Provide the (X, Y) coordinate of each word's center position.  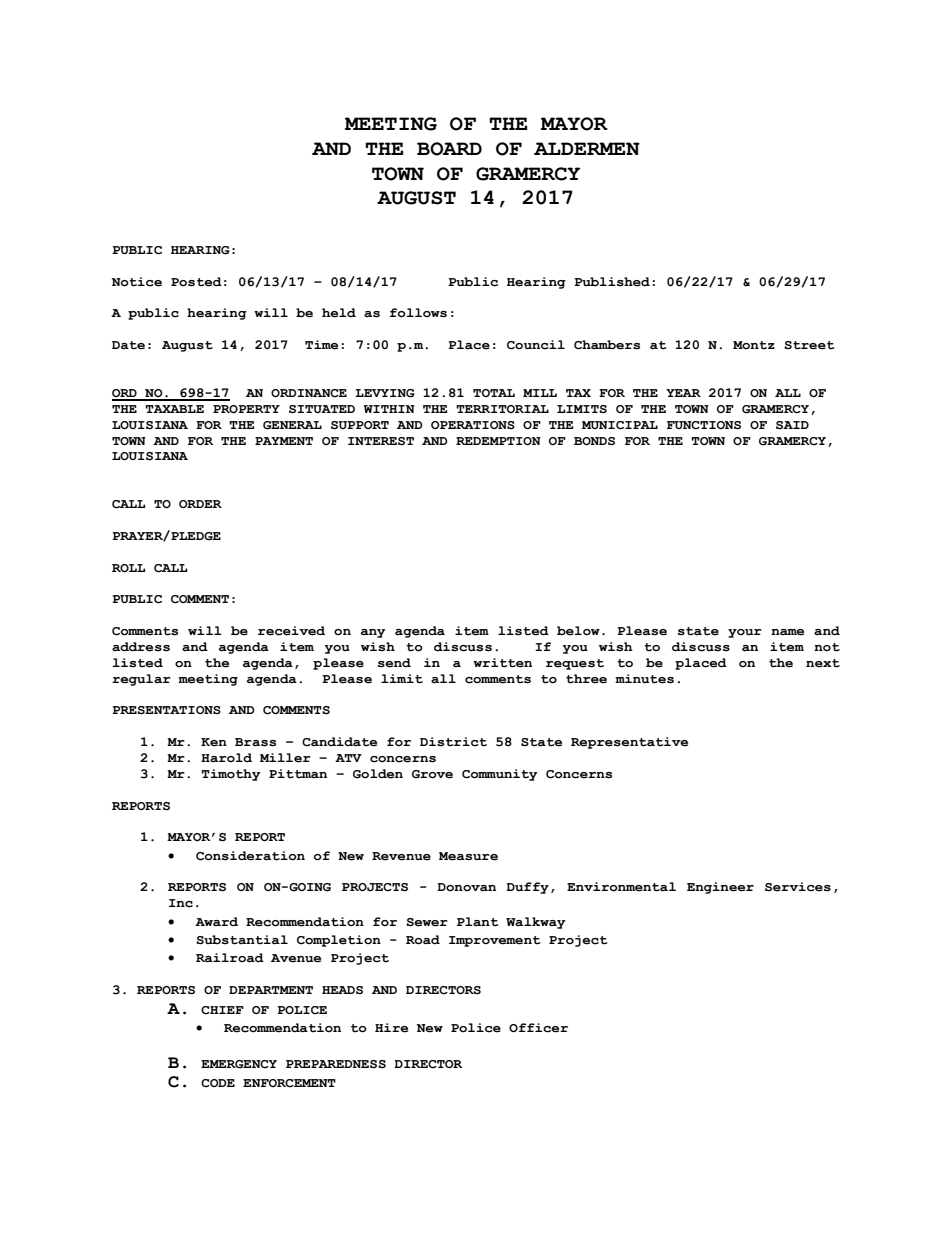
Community (499, 775)
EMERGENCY (239, 1064)
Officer (538, 1028)
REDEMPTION (498, 441)
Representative (629, 743)
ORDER (200, 504)
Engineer (720, 888)
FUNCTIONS (704, 425)
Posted (196, 282)
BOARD (449, 149)
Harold (226, 757)
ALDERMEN (587, 148)
